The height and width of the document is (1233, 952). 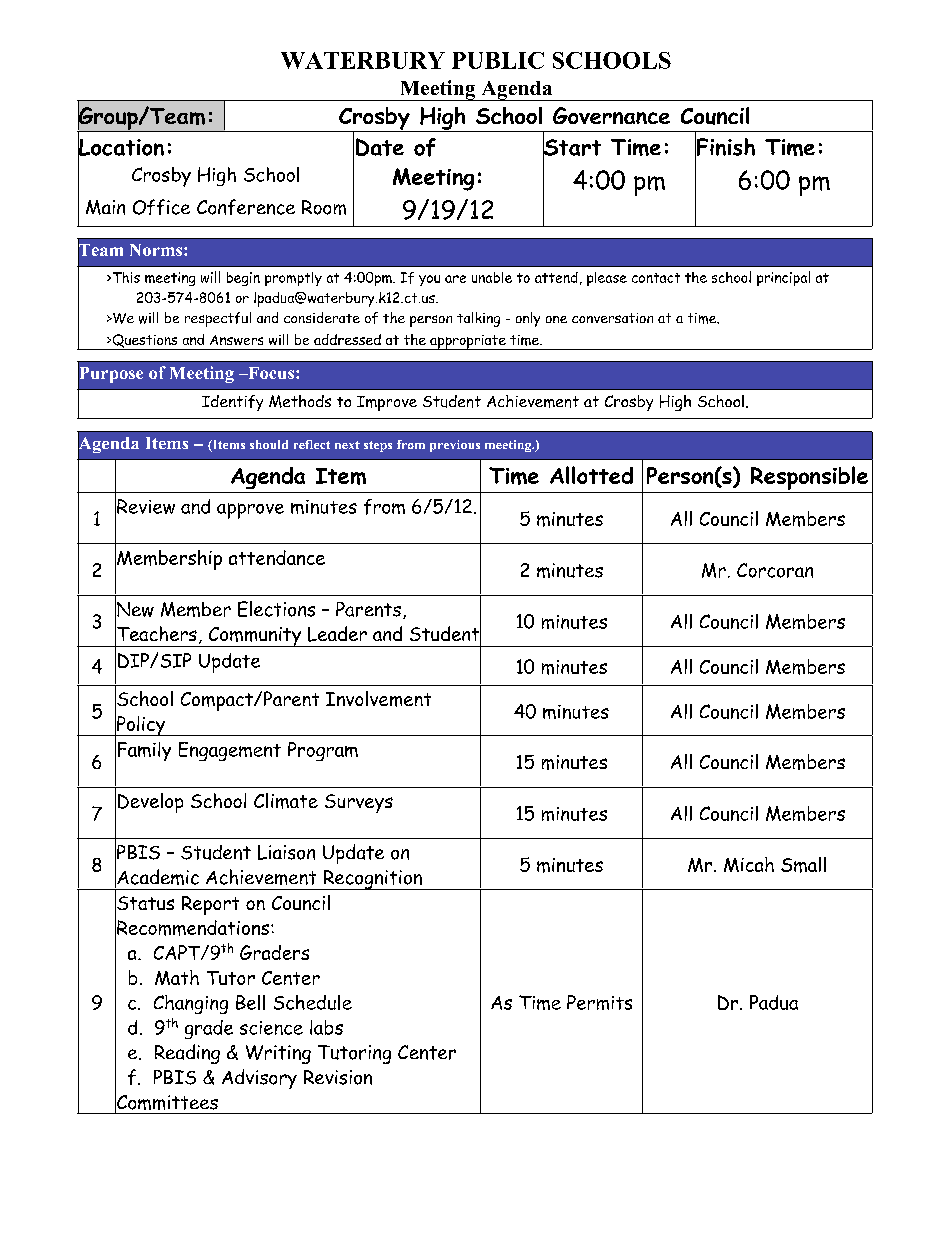 What do you see at coordinates (468, 342) in the document?
I see `appropriate` at bounding box center [468, 342].
